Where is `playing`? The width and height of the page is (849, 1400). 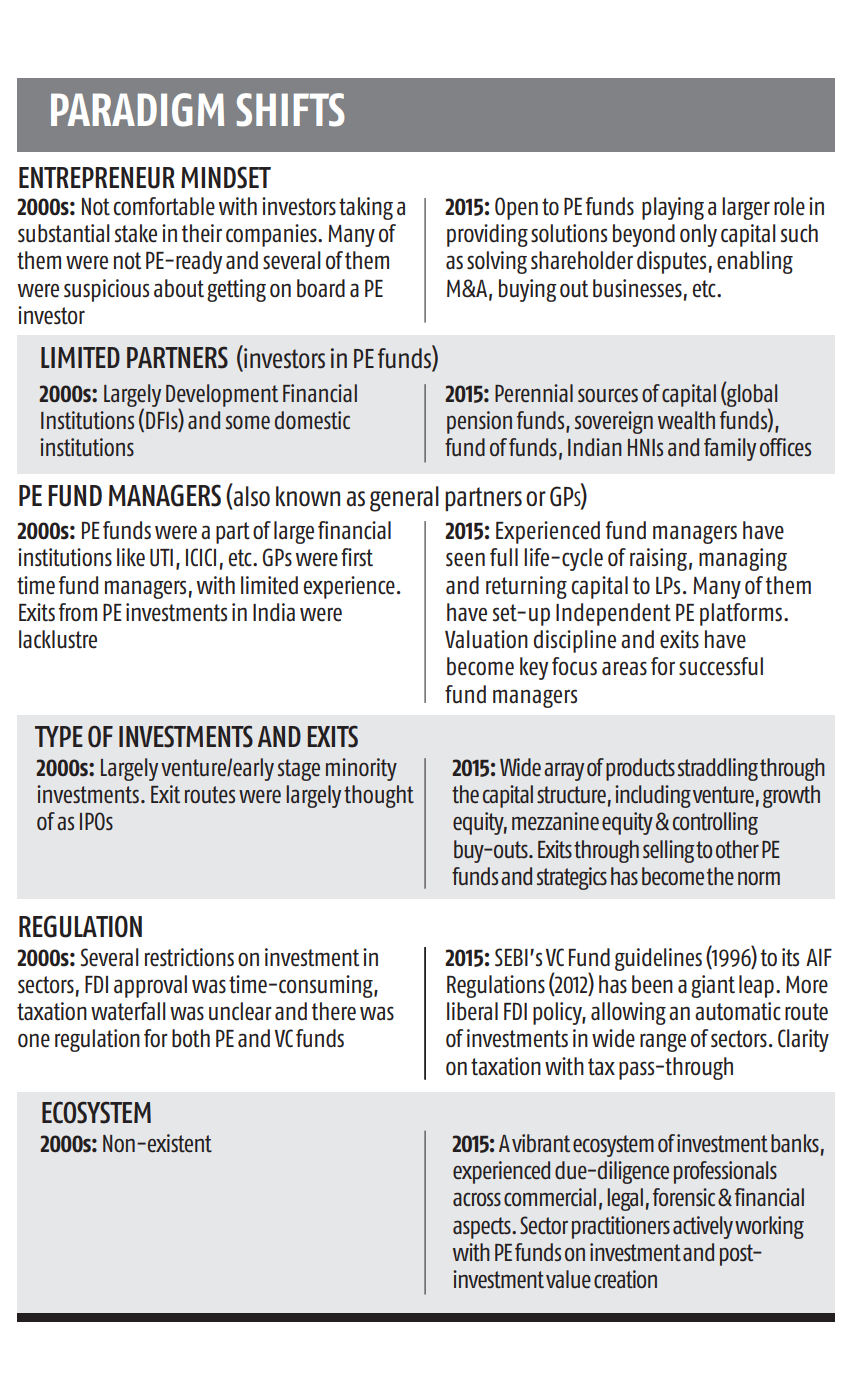 playing is located at coordinates (673, 208).
